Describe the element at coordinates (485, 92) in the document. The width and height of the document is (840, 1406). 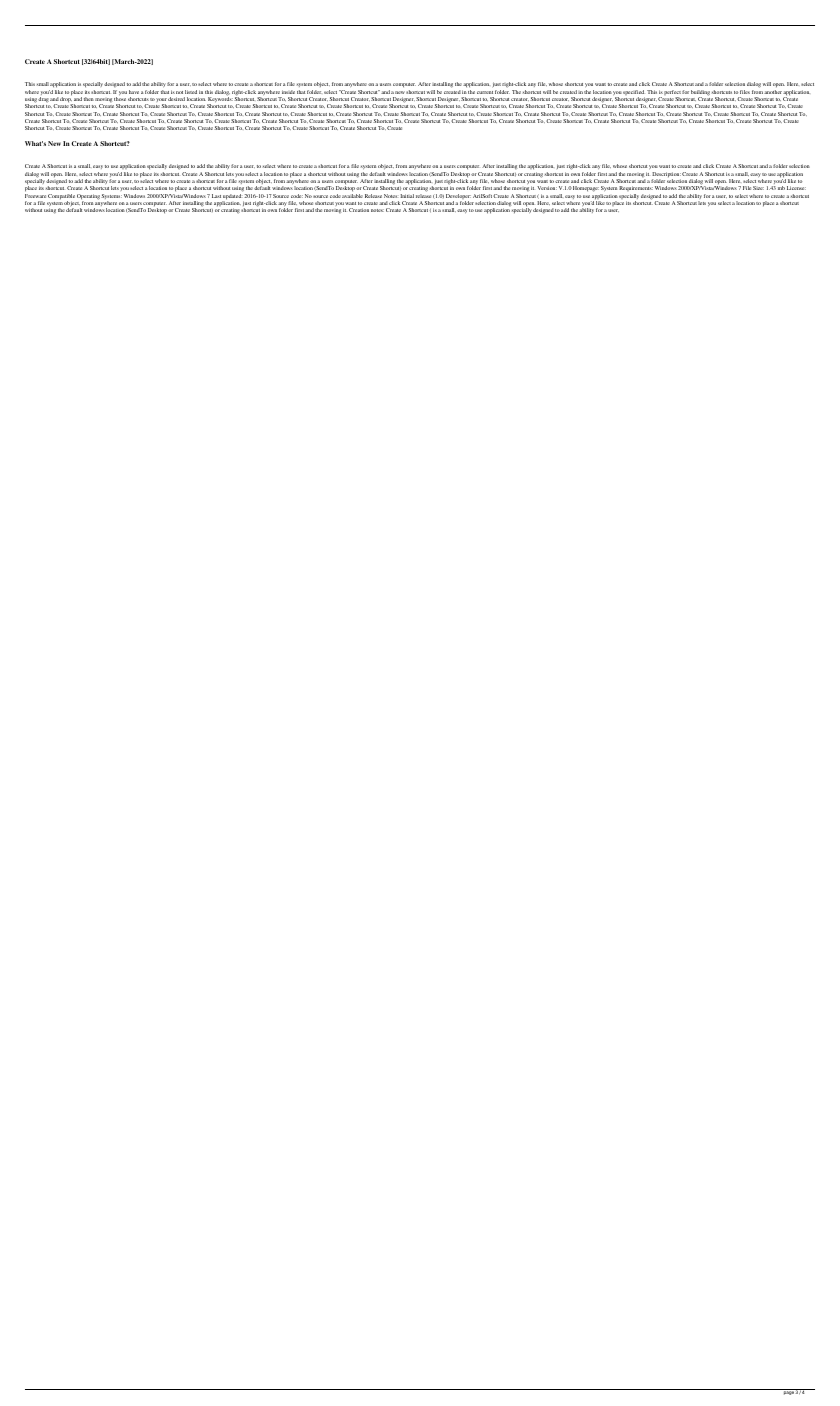
I see `current` at that location.
